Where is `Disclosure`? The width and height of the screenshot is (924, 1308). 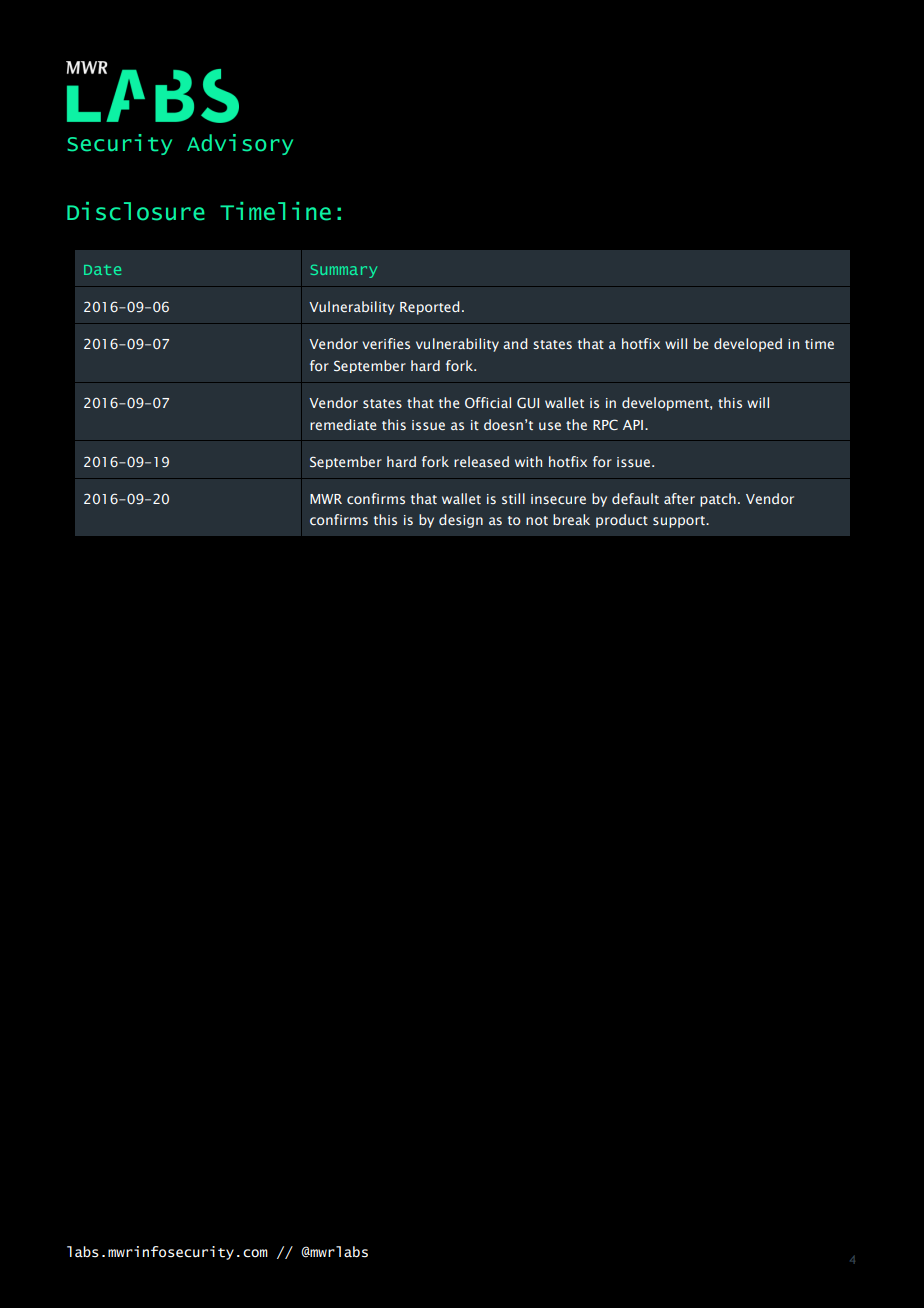
Disclosure is located at coordinates (136, 211).
